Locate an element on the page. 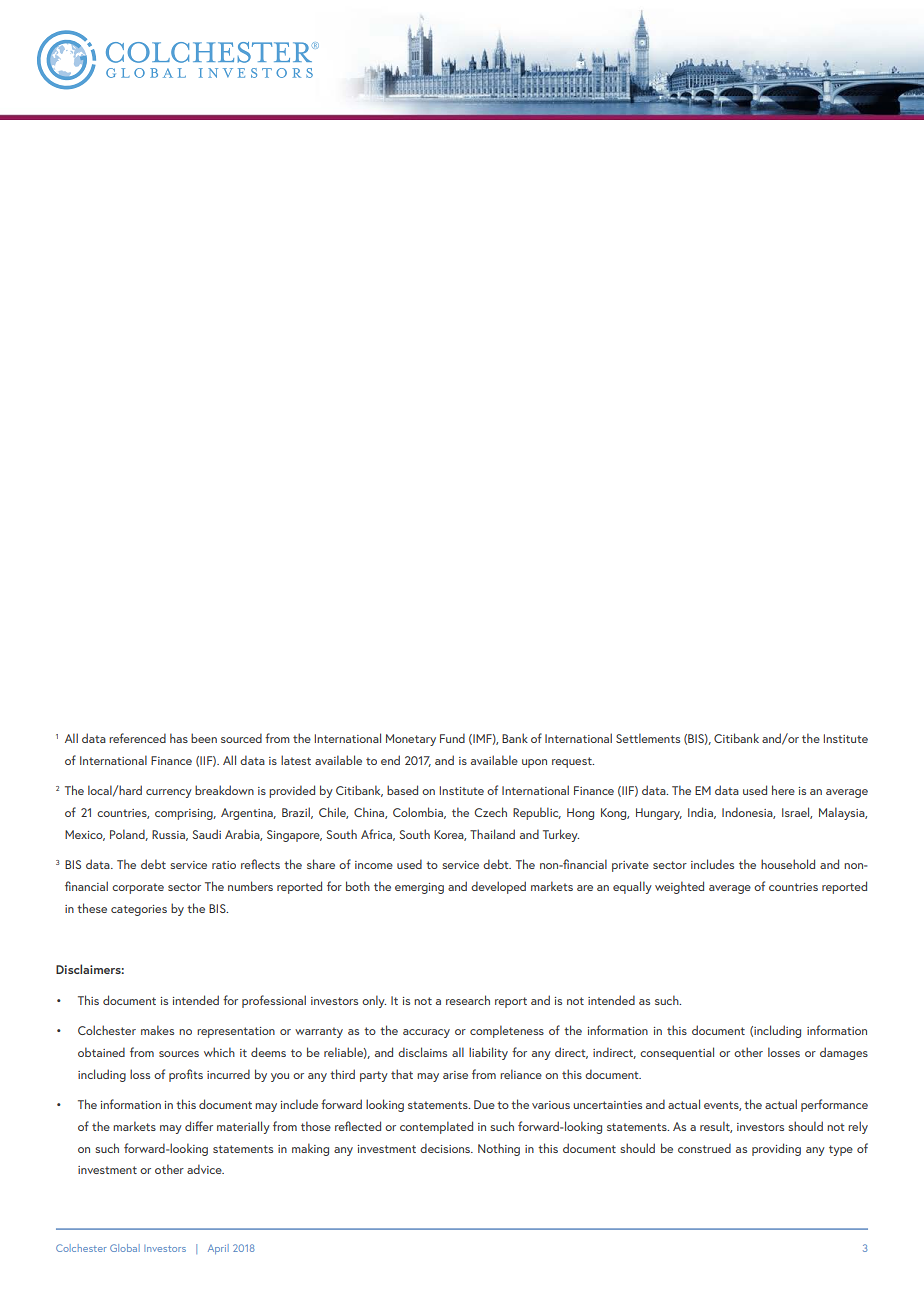 The image size is (924, 1308). damages is located at coordinates (844, 1053).
